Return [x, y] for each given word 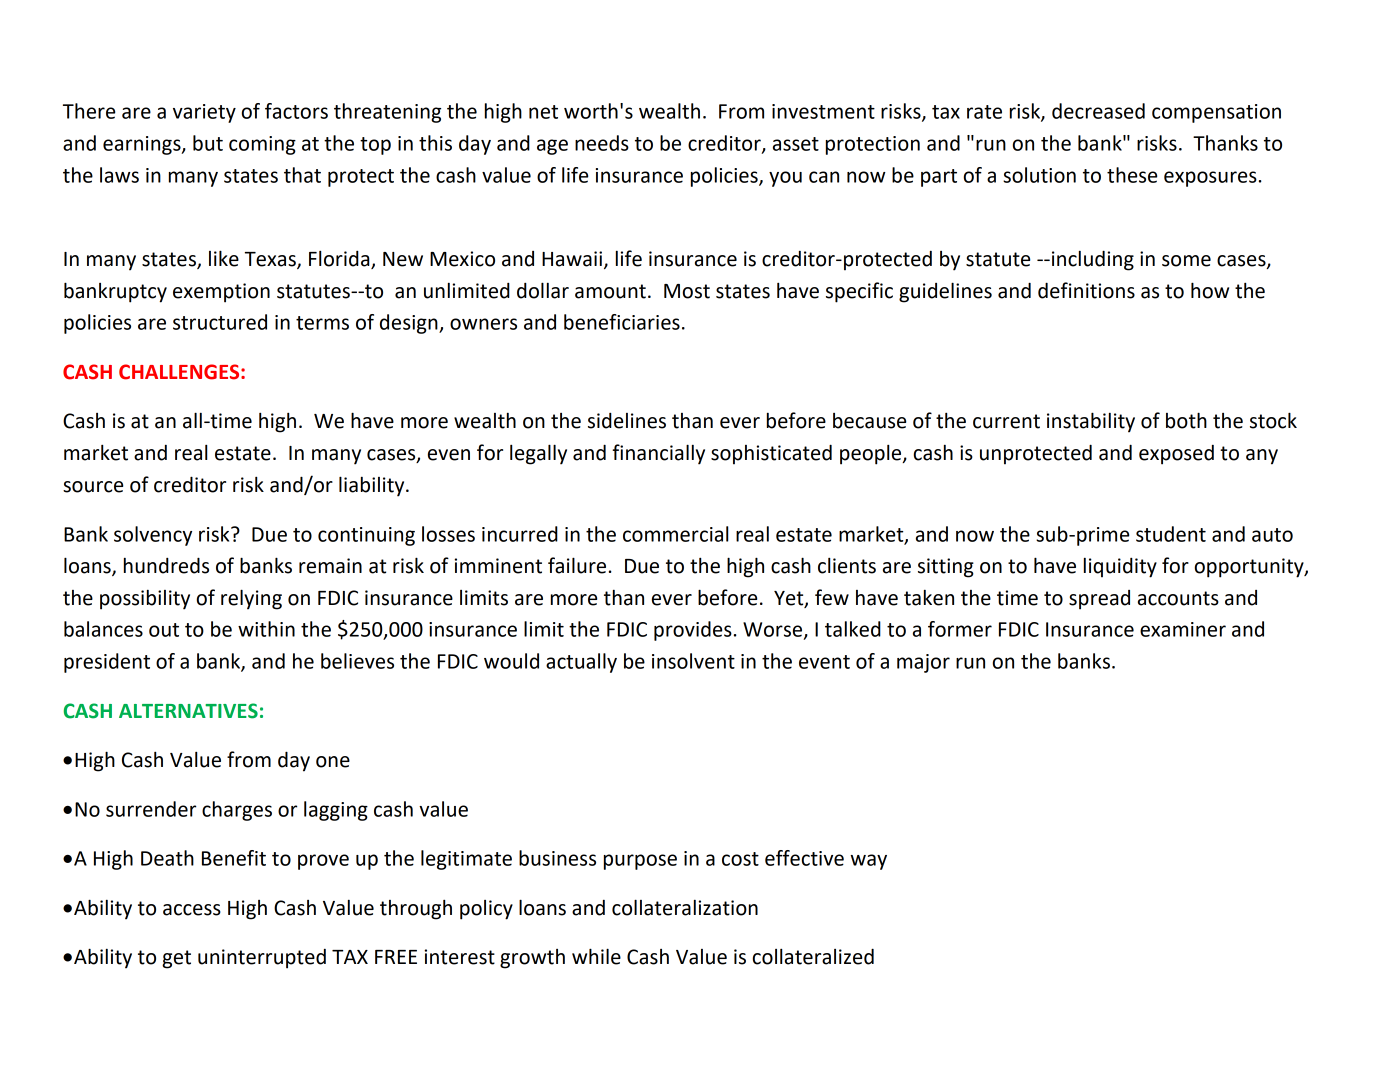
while [596, 956]
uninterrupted [262, 959]
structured [220, 322]
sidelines [627, 421]
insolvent [693, 661]
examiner [1183, 629]
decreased [1098, 111]
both [1186, 420]
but [208, 143]
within [266, 629]
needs [602, 143]
